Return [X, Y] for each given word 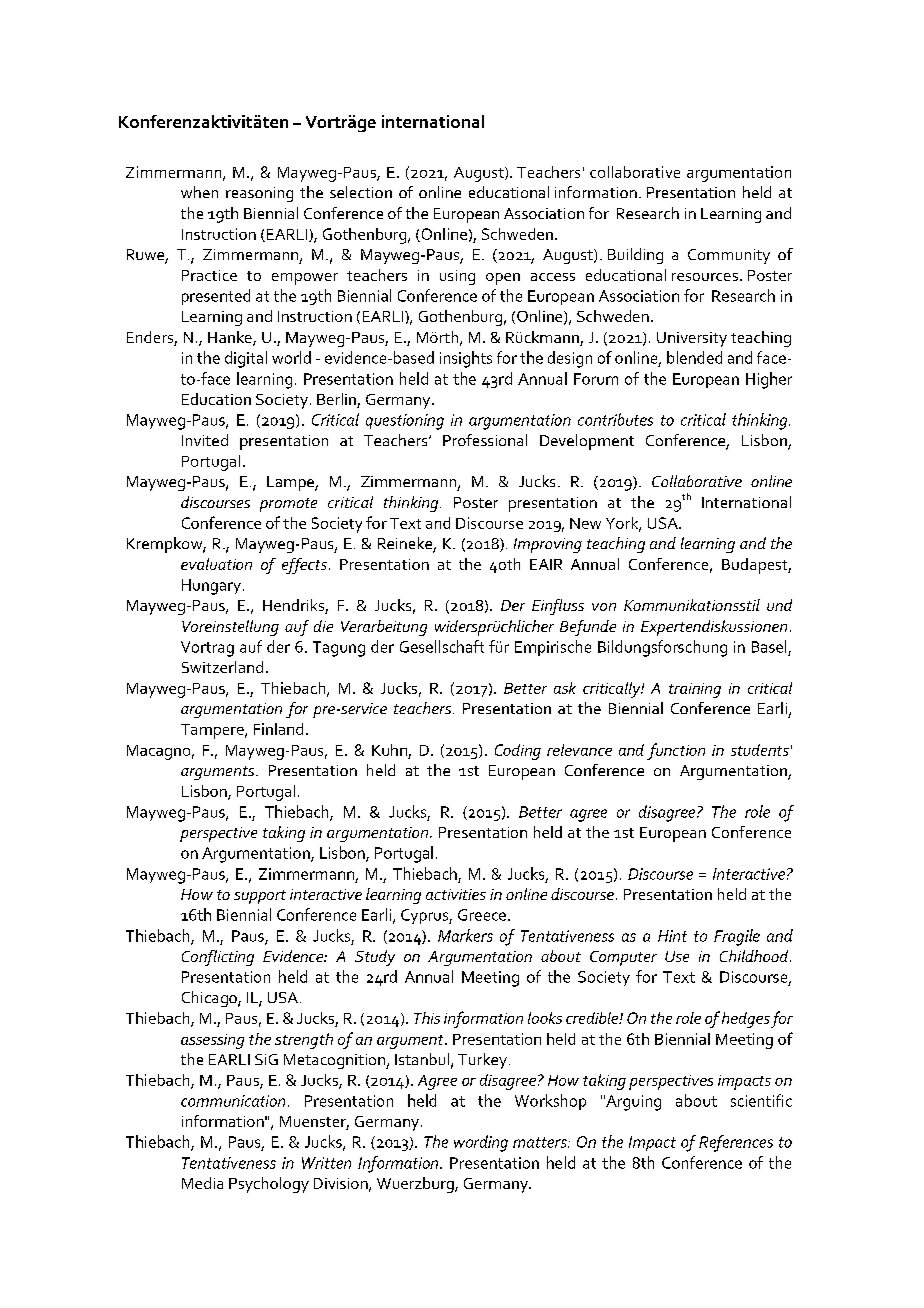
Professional [485, 440]
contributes [615, 419]
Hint [672, 936]
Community [729, 256]
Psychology [269, 1185]
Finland [278, 729]
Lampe [291, 483]
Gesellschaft [442, 646]
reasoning [259, 194]
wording [481, 1143]
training [695, 690]
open [503, 279]
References [736, 1143]
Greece [482, 915]
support [260, 897]
